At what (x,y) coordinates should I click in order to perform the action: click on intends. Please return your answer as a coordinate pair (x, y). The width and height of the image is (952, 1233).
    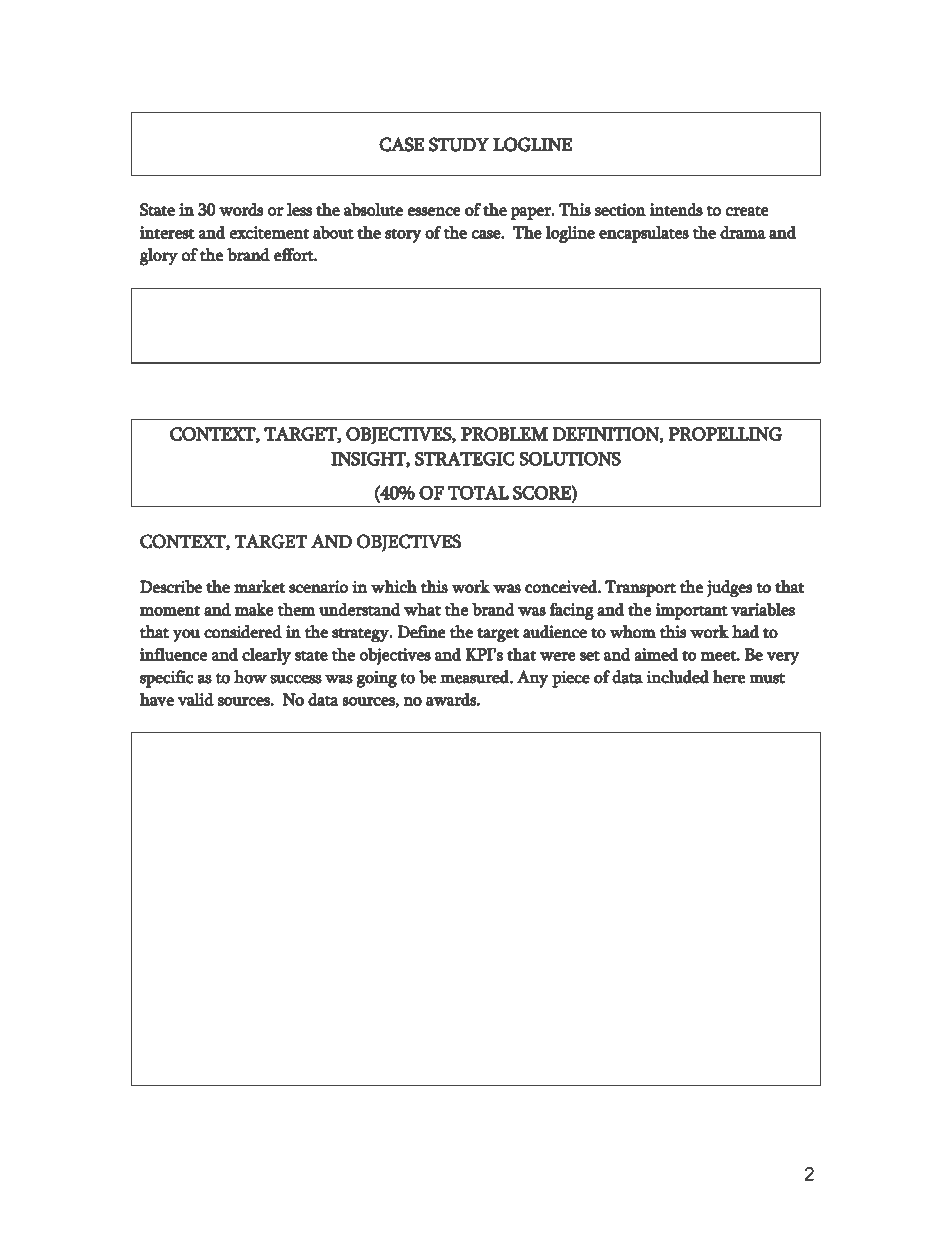
    Looking at the image, I should click on (676, 209).
